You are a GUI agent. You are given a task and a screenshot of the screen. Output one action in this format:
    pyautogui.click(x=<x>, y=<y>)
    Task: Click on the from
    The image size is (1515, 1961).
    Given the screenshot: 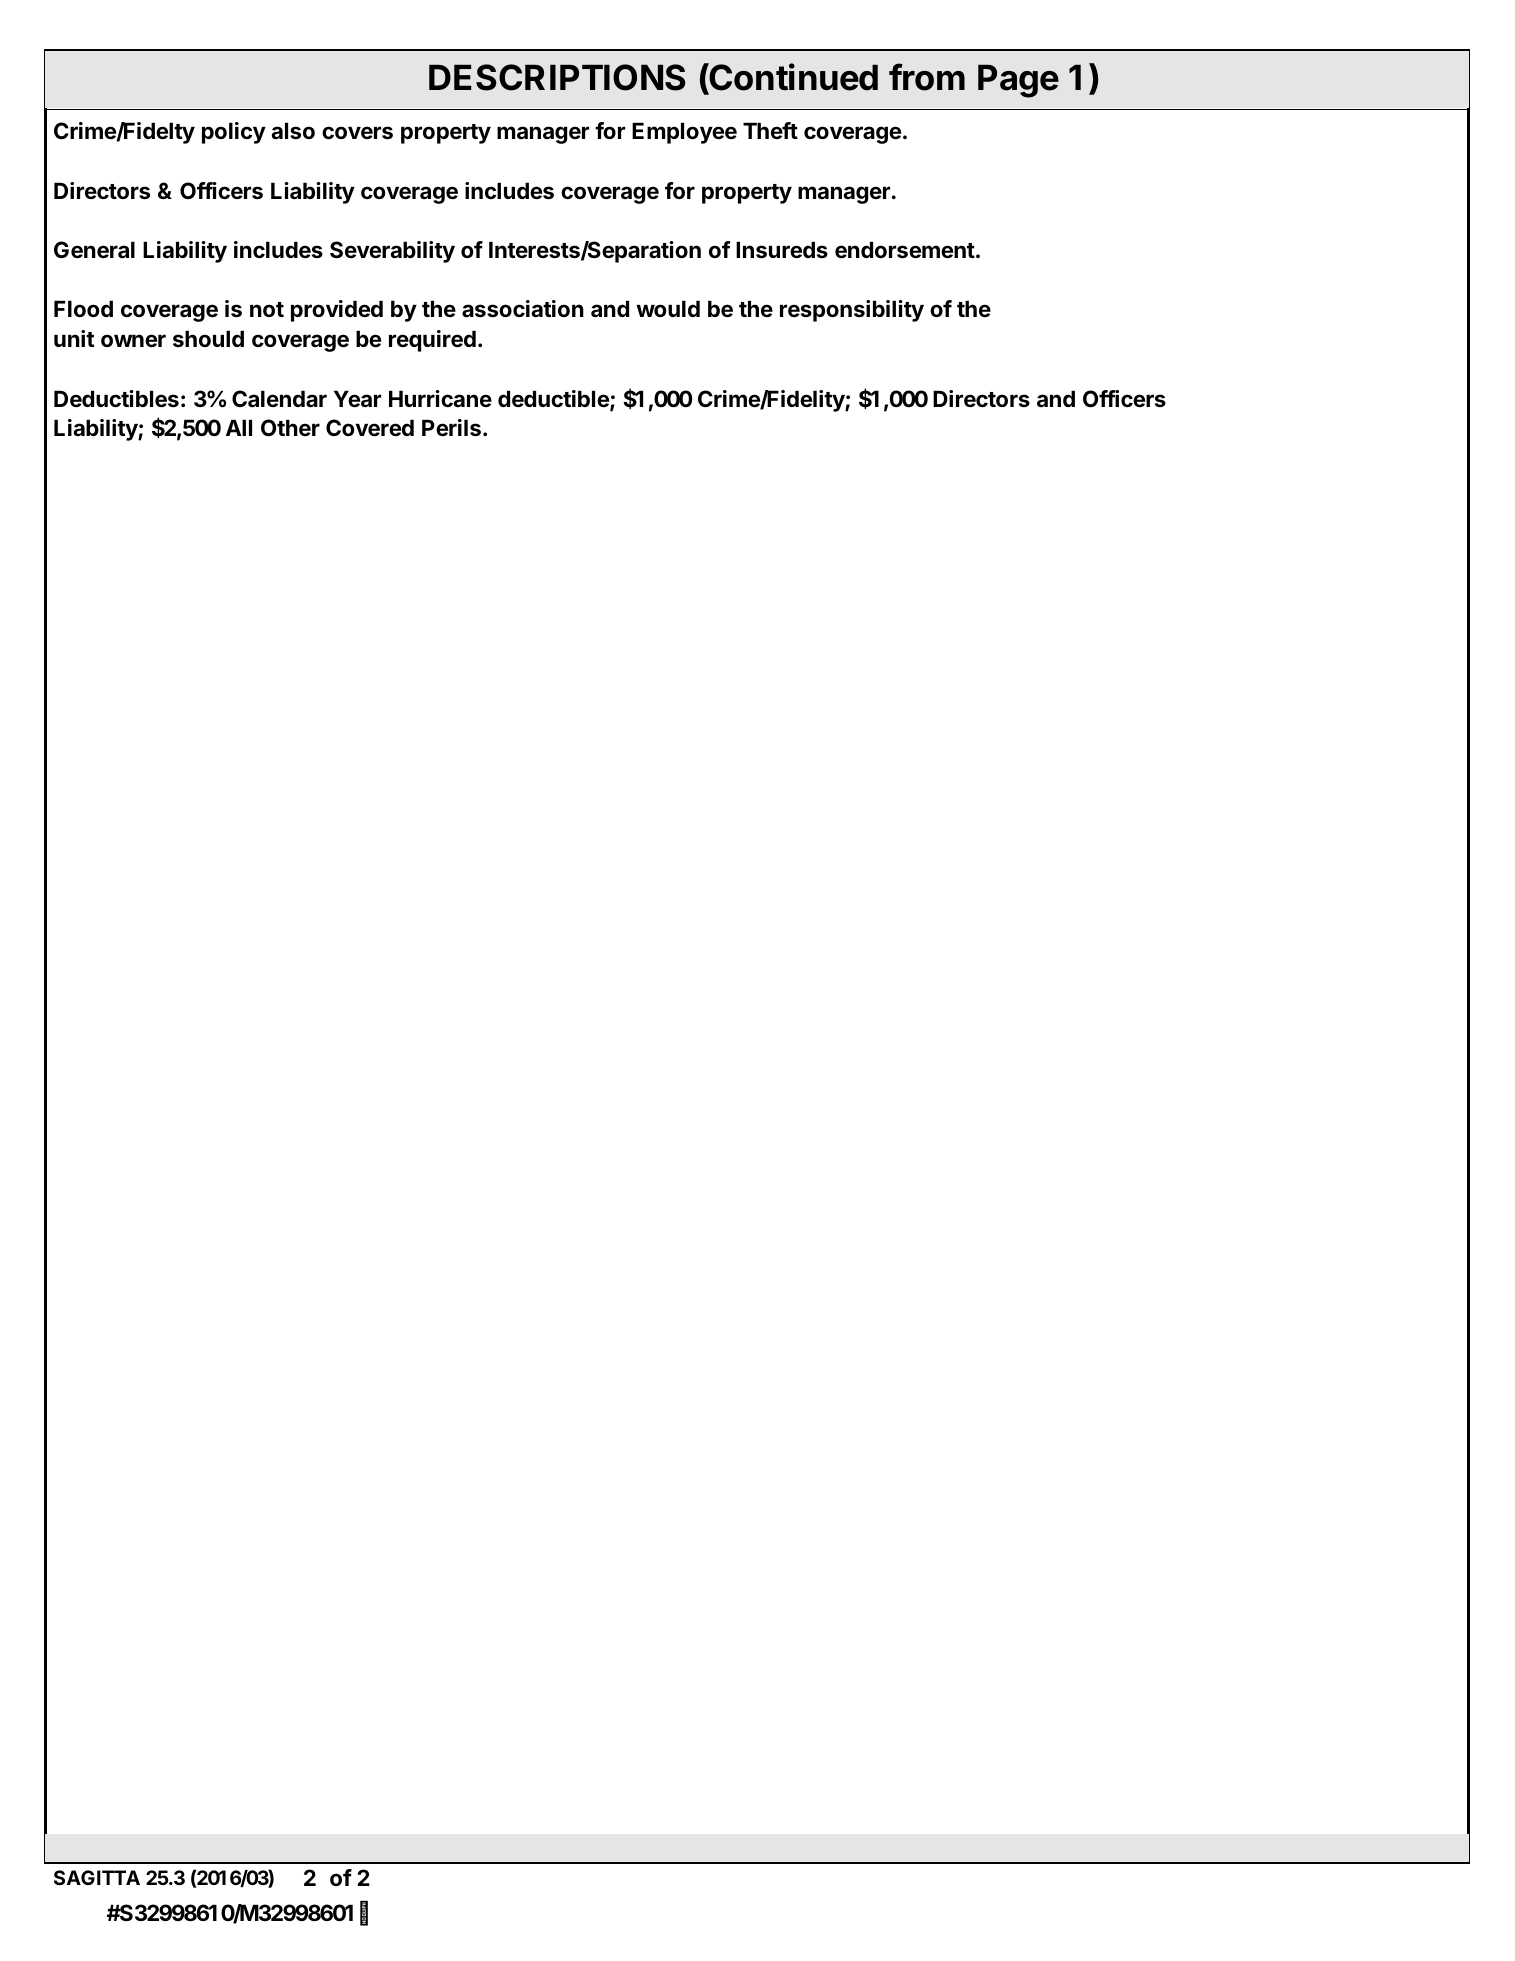 What is the action you would take?
    pyautogui.click(x=927, y=77)
